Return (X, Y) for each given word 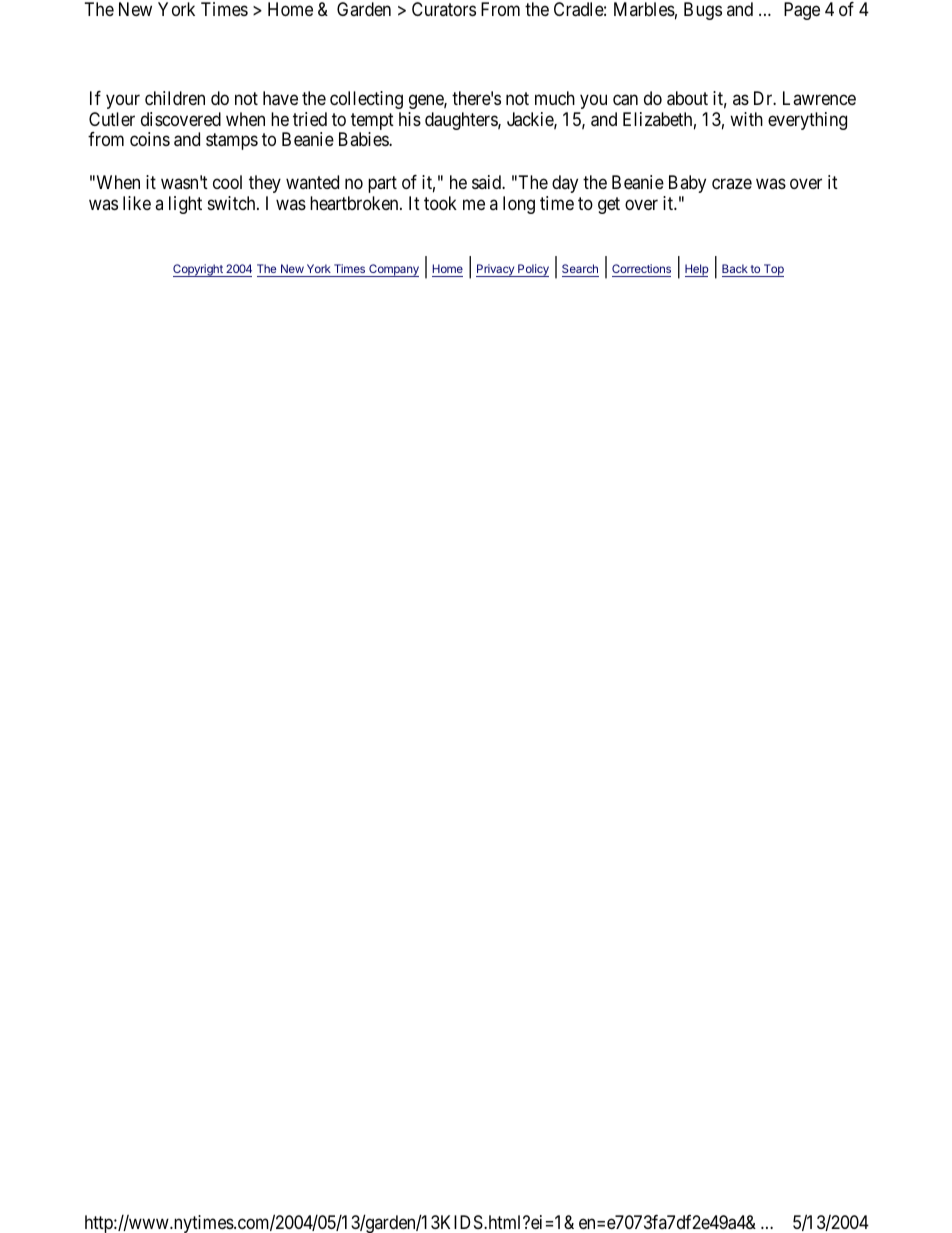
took (440, 203)
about (687, 98)
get (609, 205)
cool (227, 182)
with (746, 119)
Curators (444, 9)
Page (802, 11)
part (382, 185)
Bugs (703, 11)
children (175, 98)
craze (732, 184)
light (185, 205)
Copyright (199, 270)
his (410, 119)
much (555, 98)
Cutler (112, 119)
